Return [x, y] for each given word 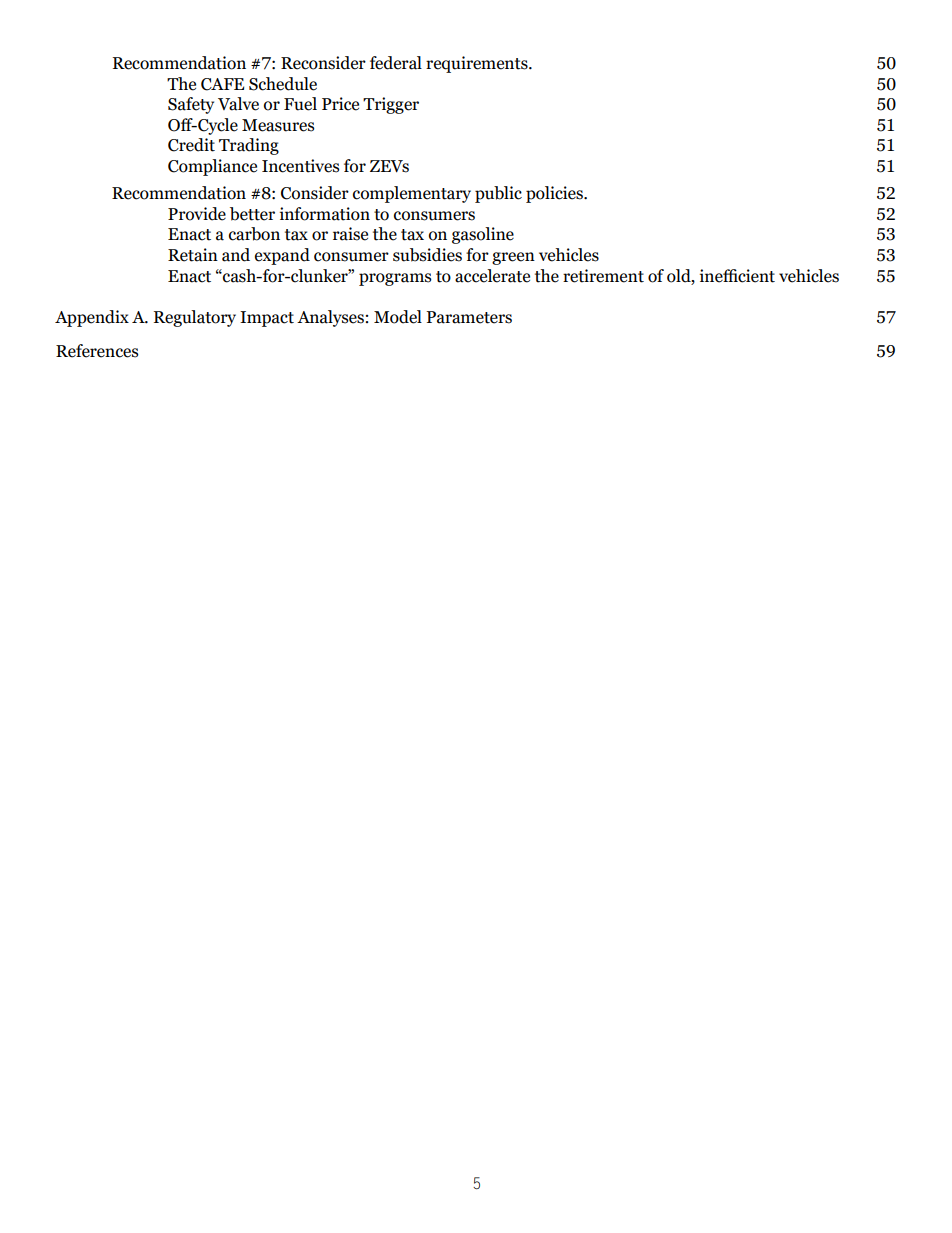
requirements [478, 64]
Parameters [469, 317]
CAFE [222, 84]
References [97, 351]
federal [396, 63]
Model [398, 317]
